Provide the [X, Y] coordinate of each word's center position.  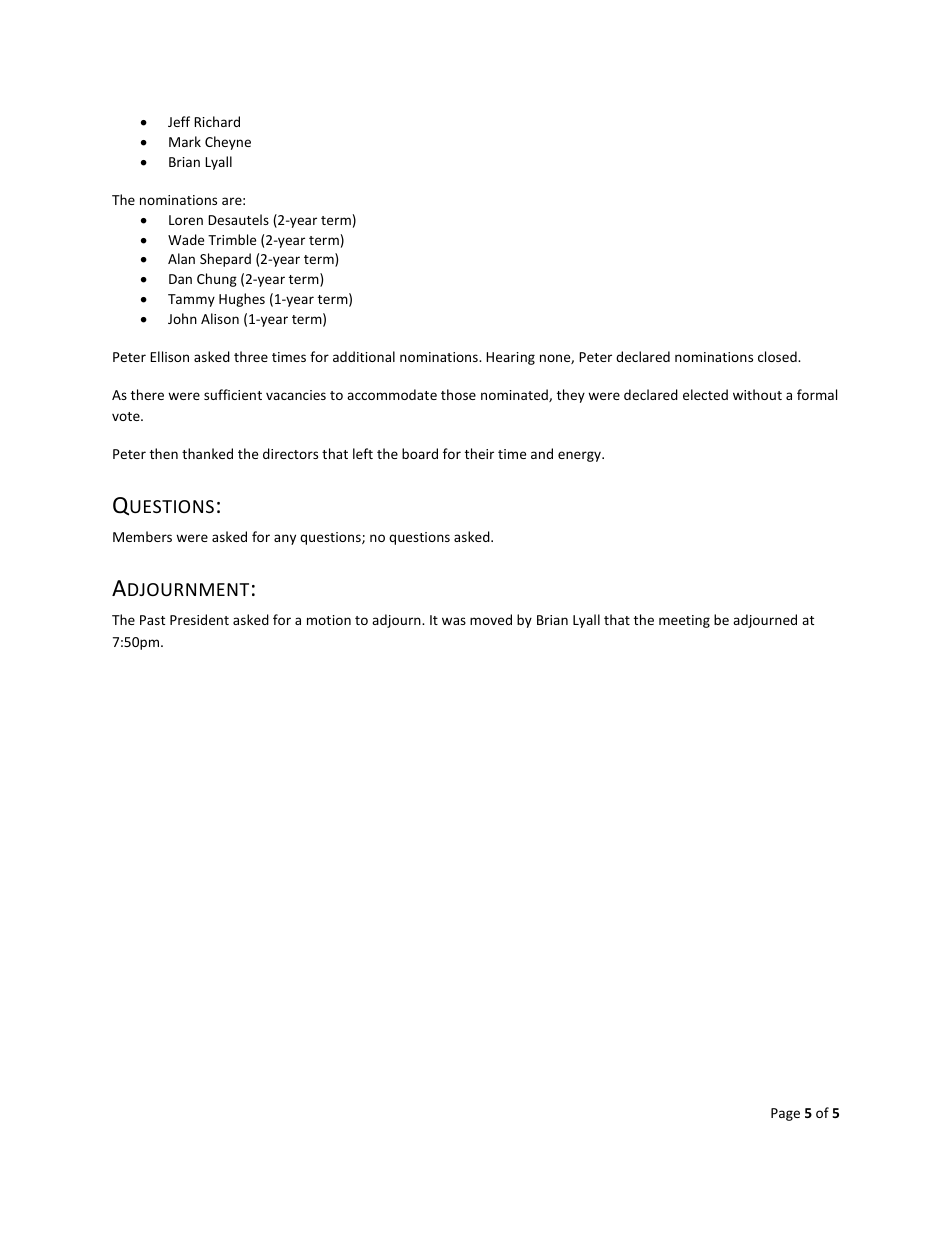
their [479, 453]
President [199, 619]
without [757, 394]
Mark [185, 141]
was [454, 621]
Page [785, 1114]
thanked [207, 453]
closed [778, 356]
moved [491, 619]
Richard [217, 121]
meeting [684, 621]
